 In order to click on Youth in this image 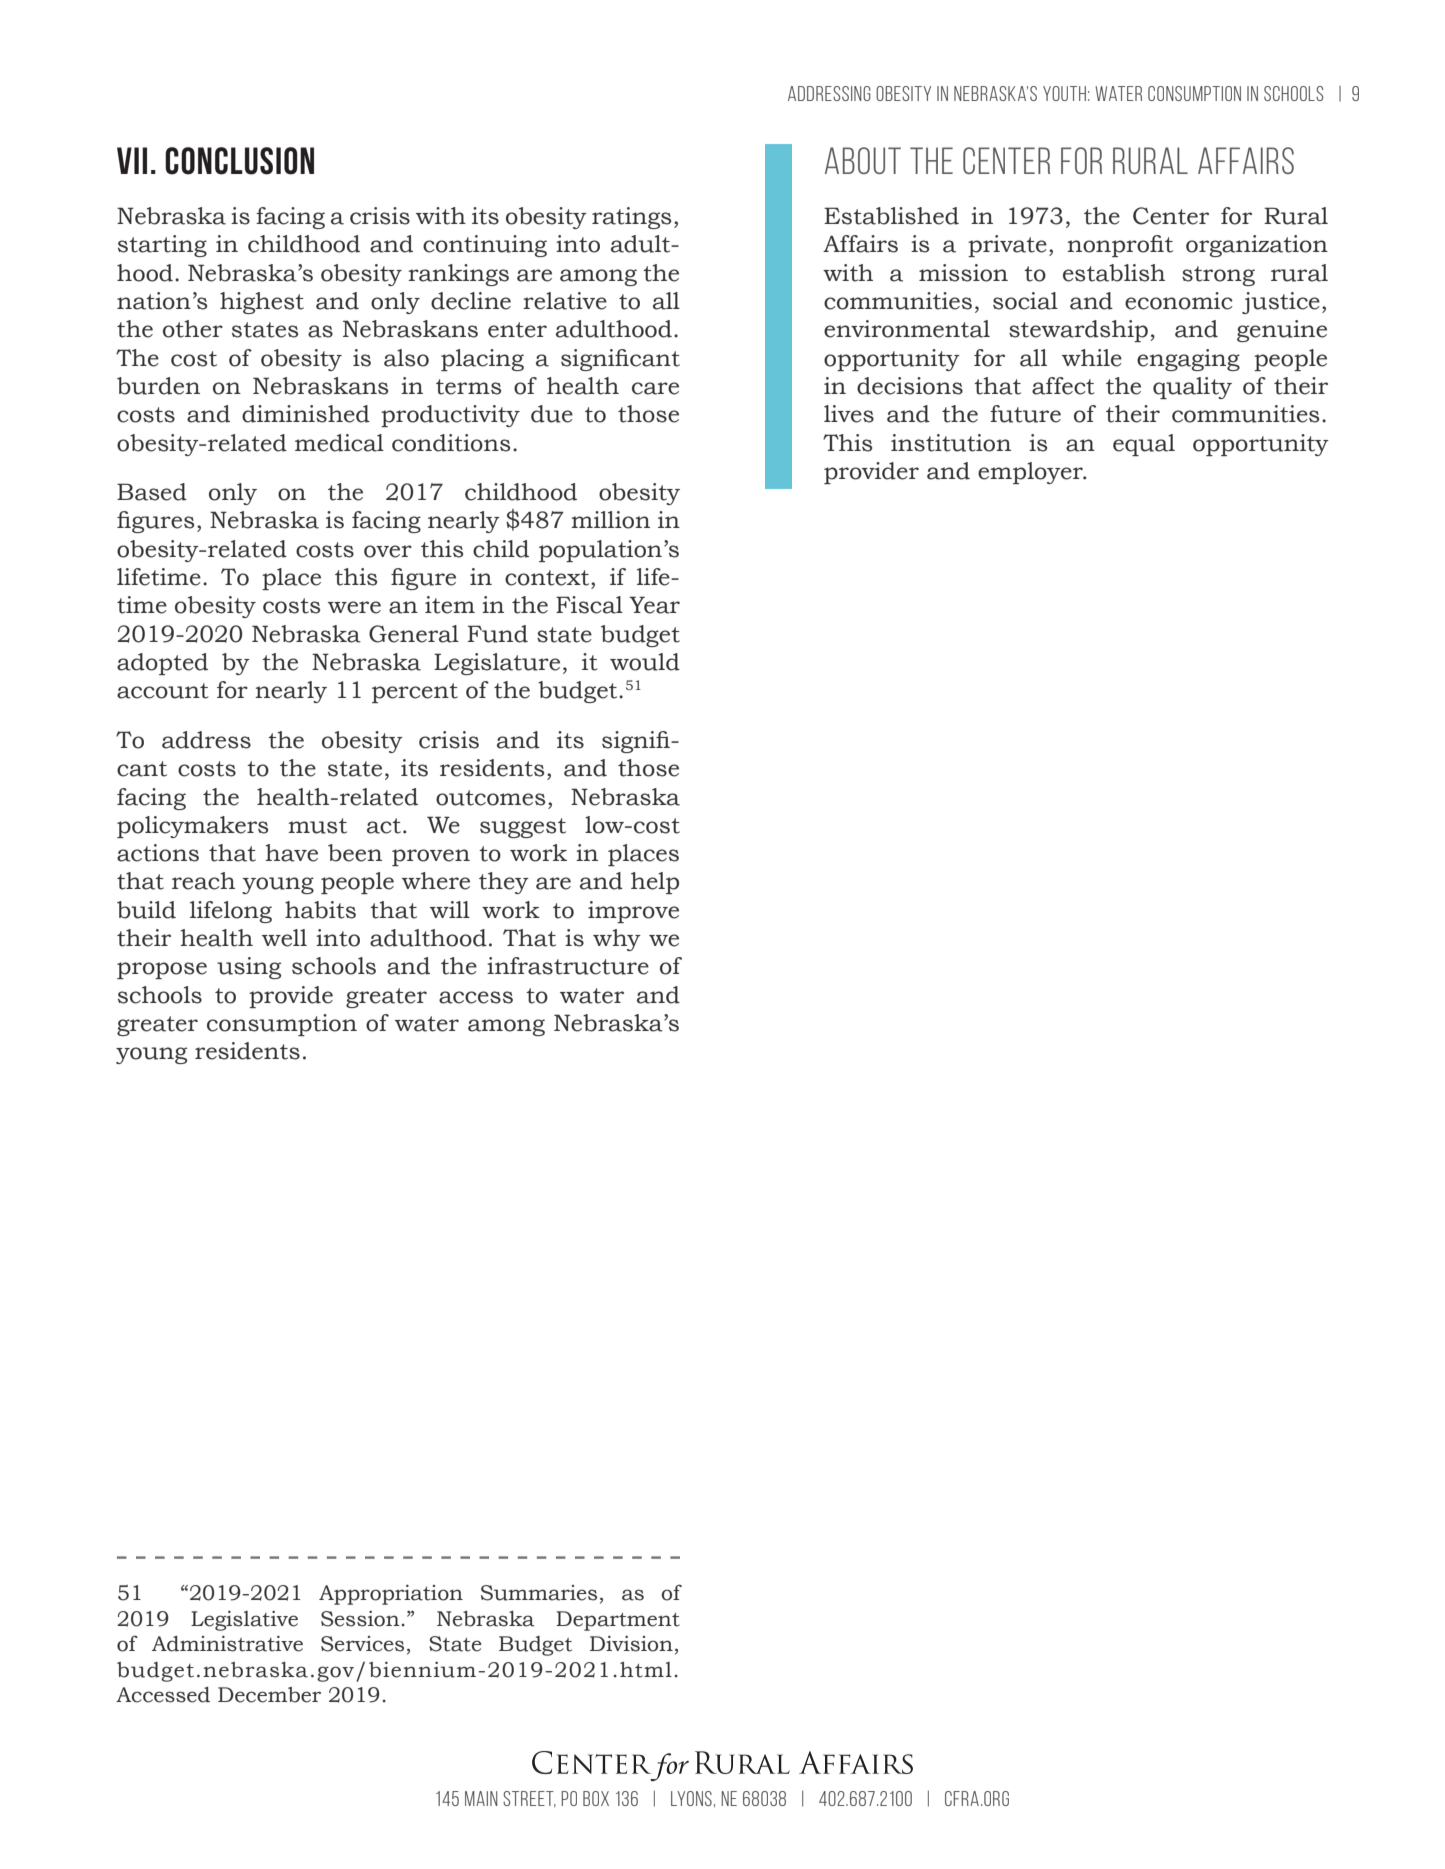, I will do `click(1064, 93)`.
